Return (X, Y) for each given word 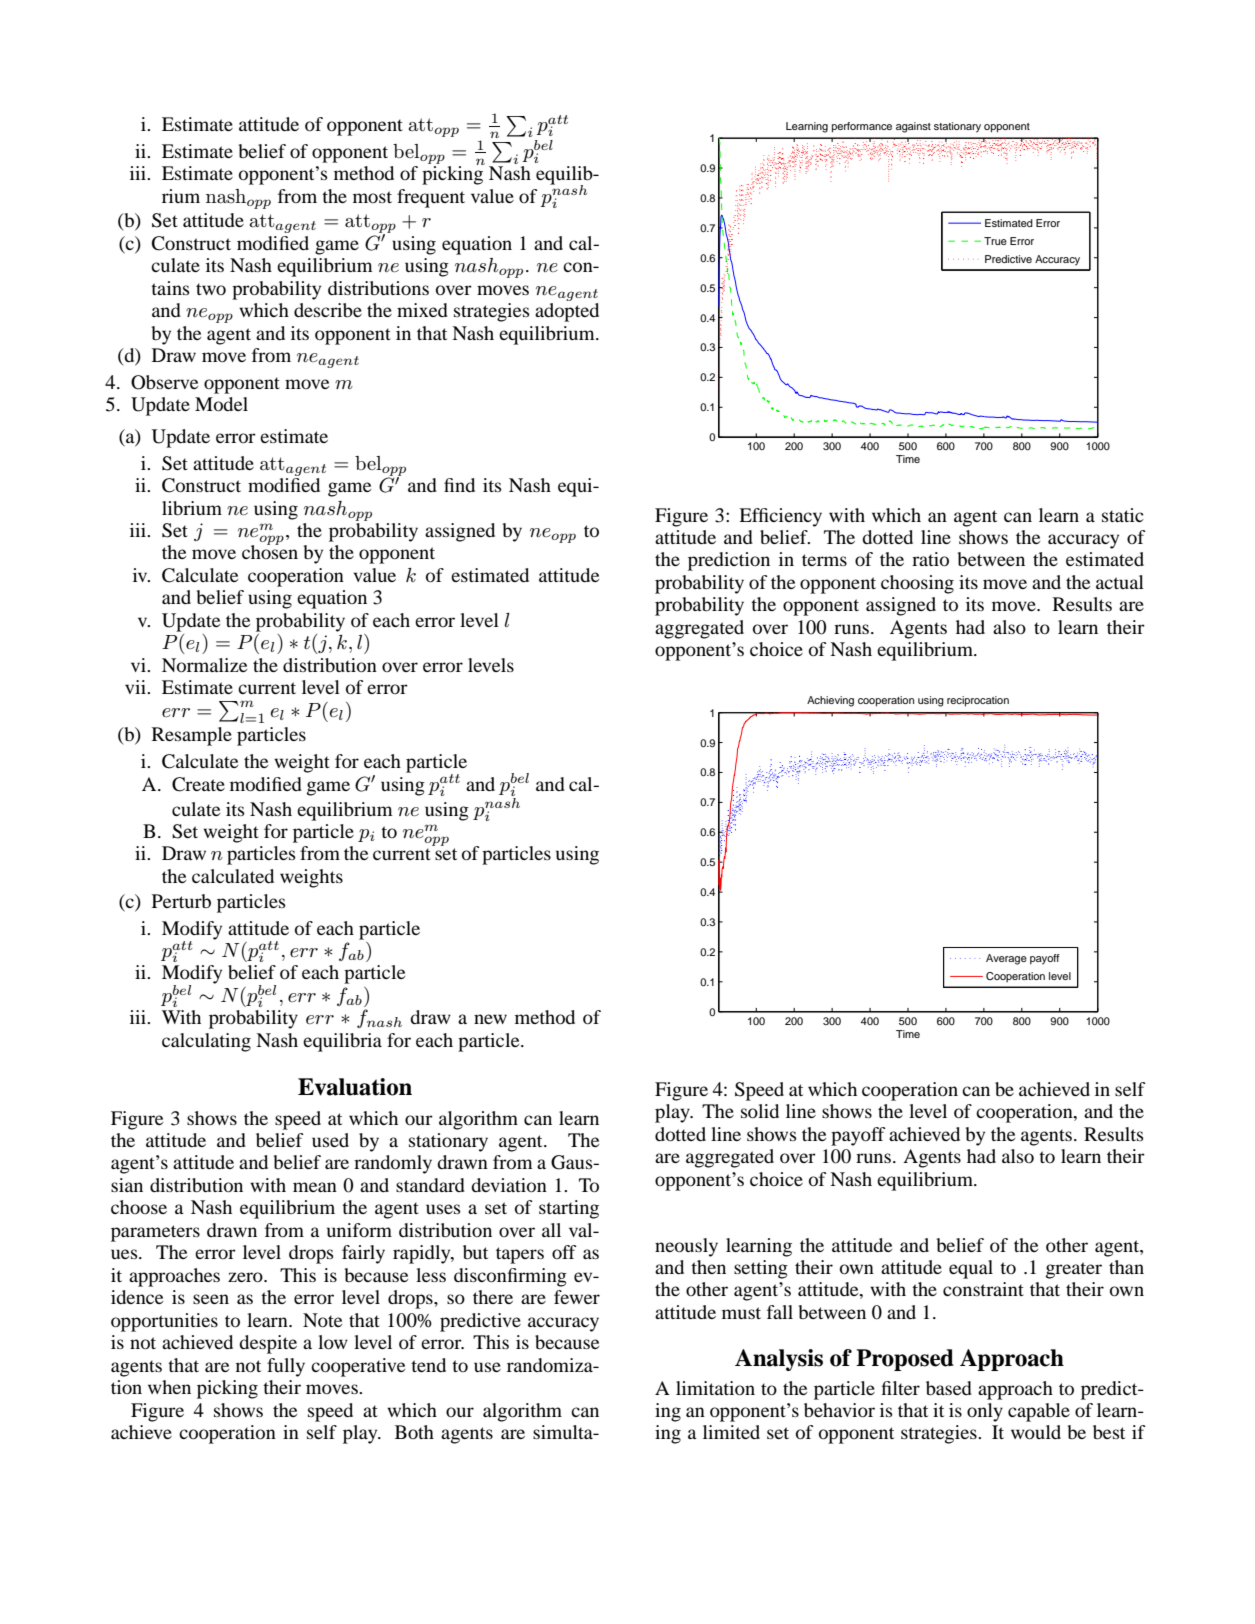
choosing (917, 584)
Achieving (830, 701)
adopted (567, 312)
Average (1006, 959)
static (1123, 515)
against (913, 127)
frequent (431, 198)
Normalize (204, 665)
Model (221, 404)
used (330, 1140)
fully (286, 1367)
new (490, 1019)
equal (971, 1269)
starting (569, 1209)
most (372, 197)
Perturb (181, 901)
